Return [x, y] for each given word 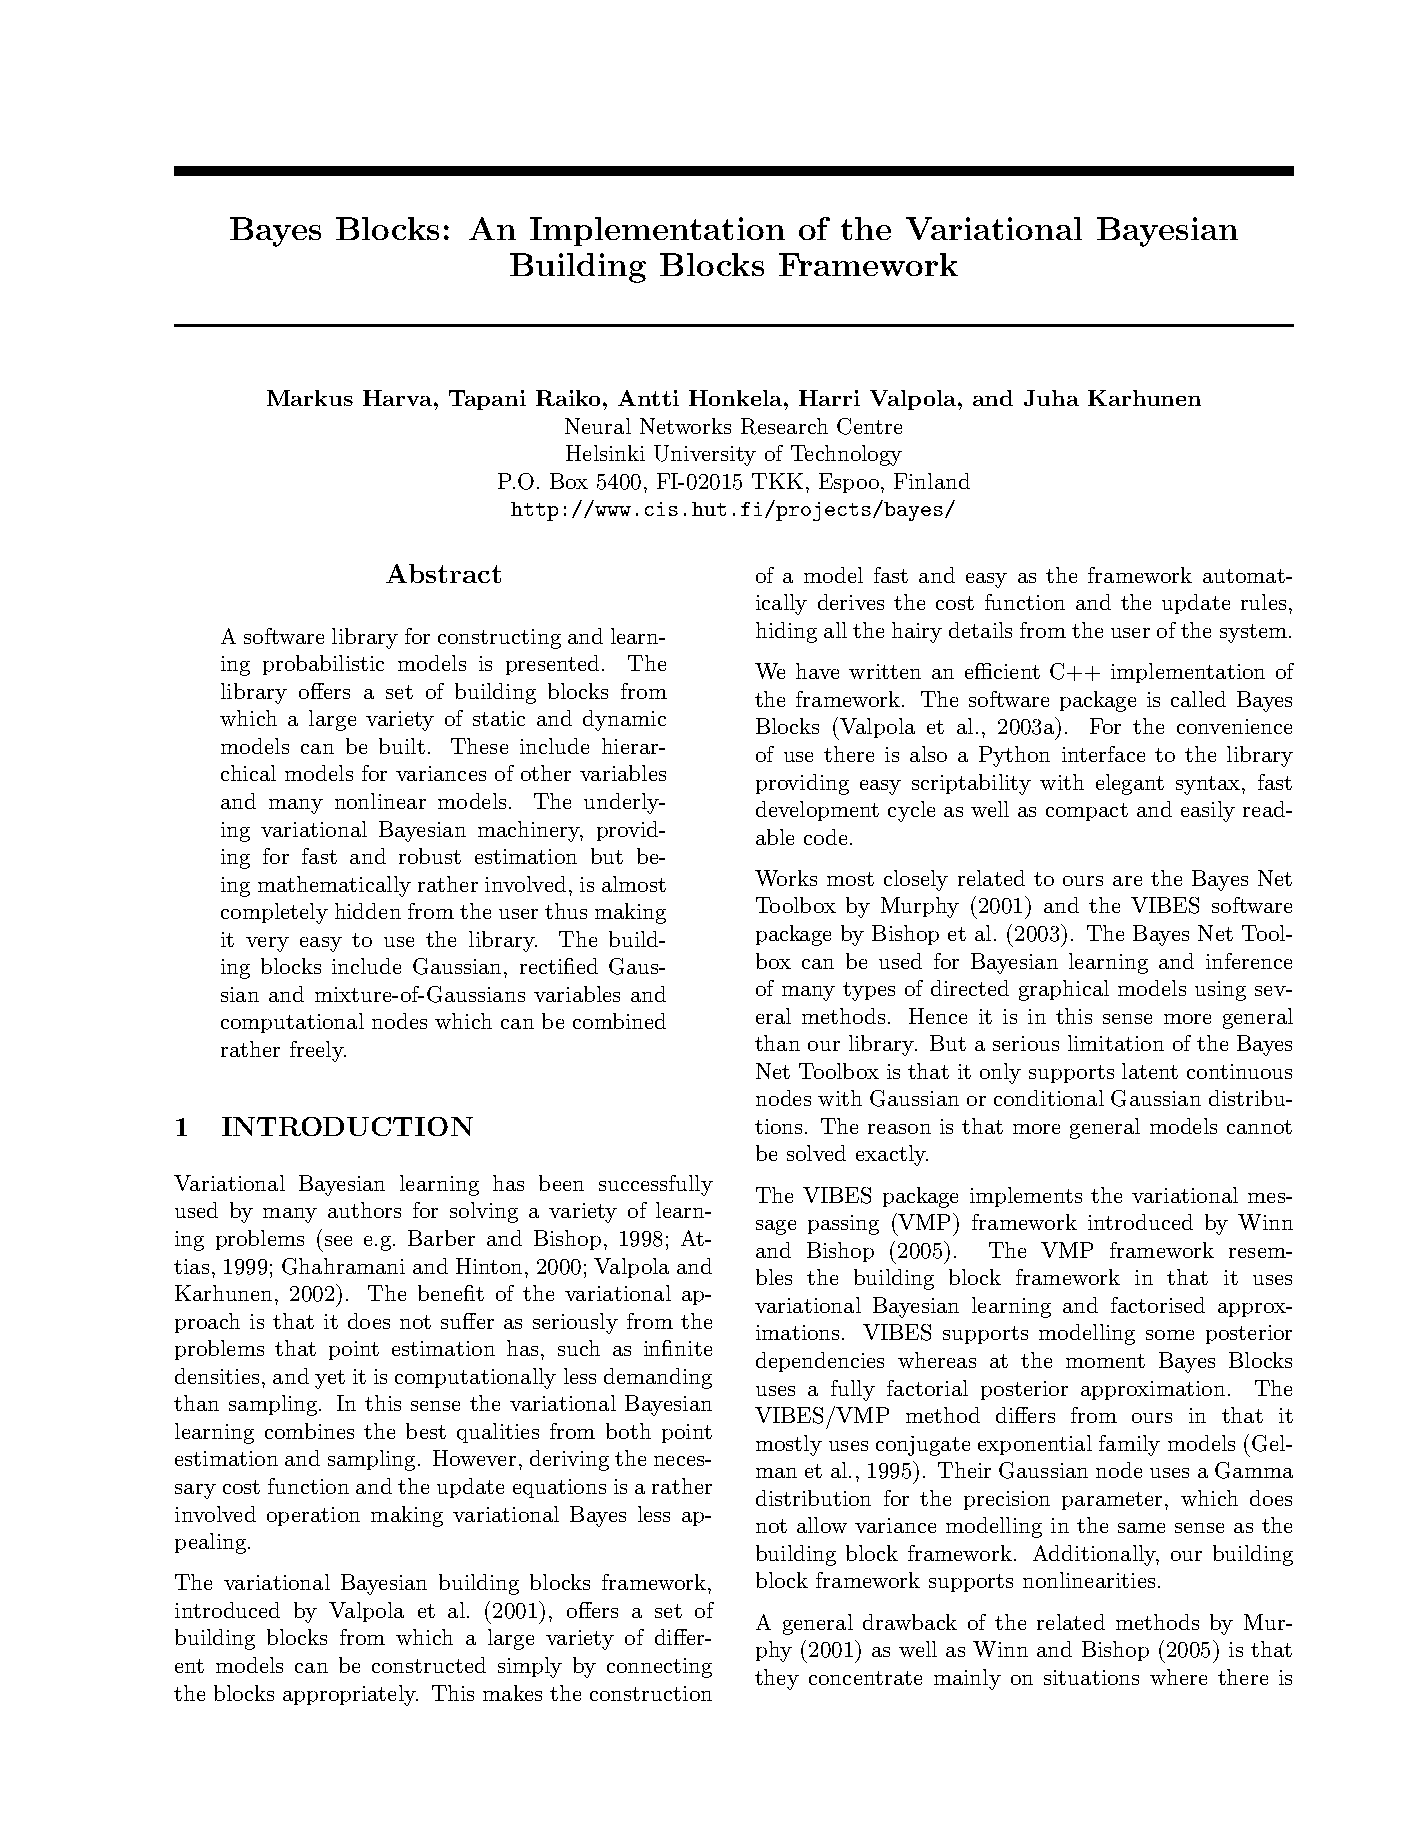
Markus [310, 398]
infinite [678, 1348]
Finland [932, 481]
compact [1087, 812]
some [1170, 1335]
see [338, 1241]
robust [430, 856]
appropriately [350, 1695]
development [817, 811]
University [705, 455]
